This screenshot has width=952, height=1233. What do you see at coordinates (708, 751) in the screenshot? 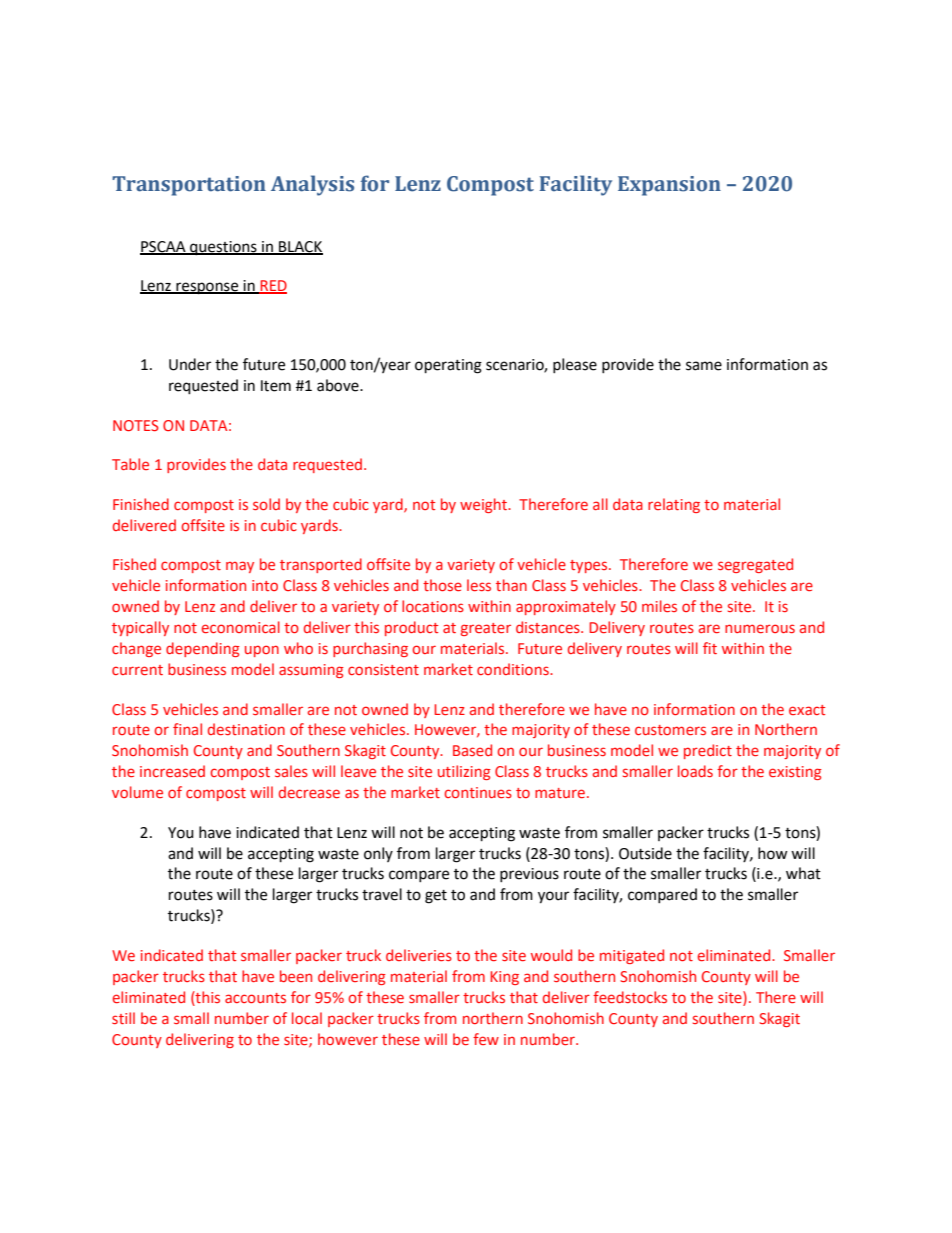
I see `predict` at bounding box center [708, 751].
